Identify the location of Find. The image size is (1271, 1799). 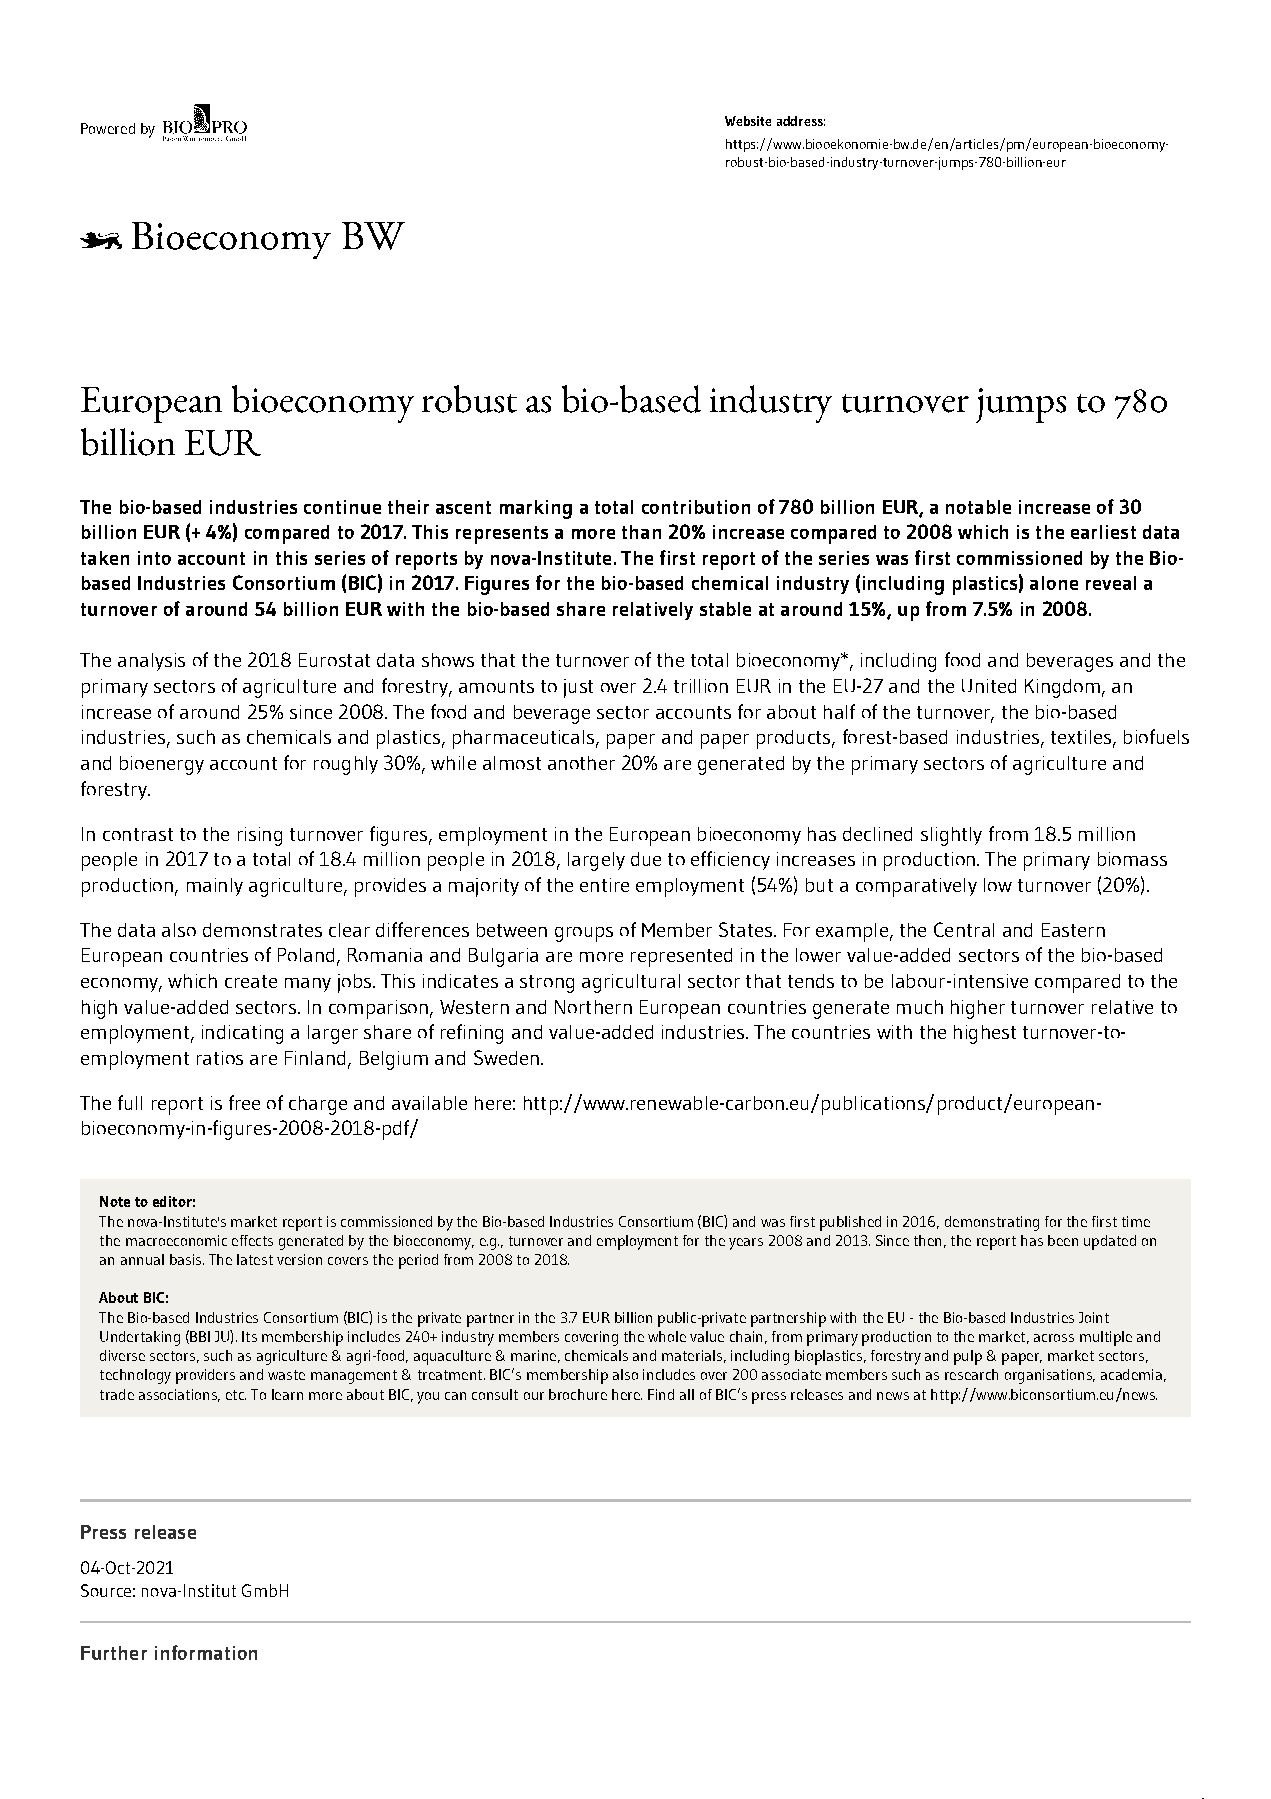
(661, 1394).
